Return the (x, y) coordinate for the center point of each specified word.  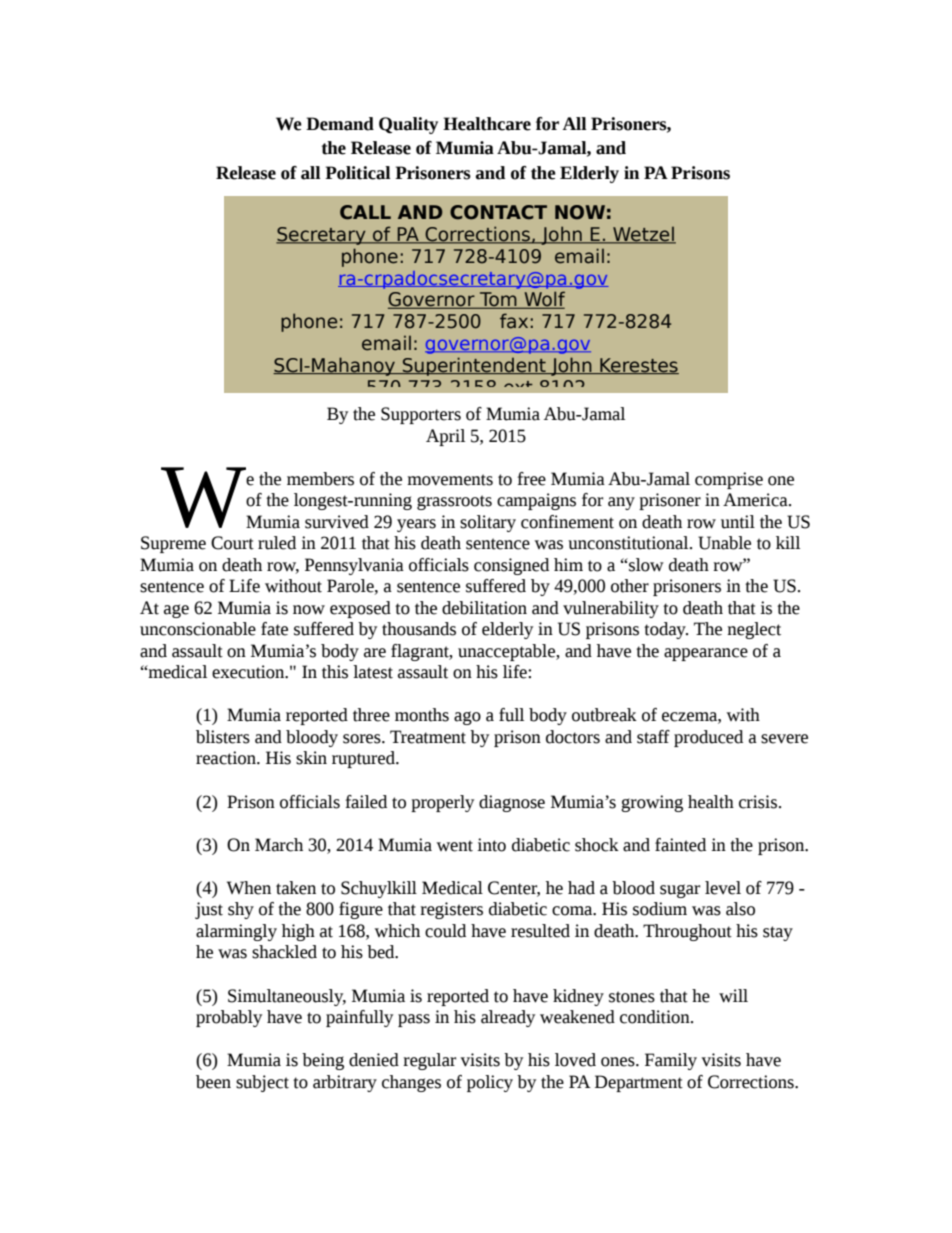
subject (262, 1083)
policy (490, 1083)
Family (671, 1061)
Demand (340, 124)
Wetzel (643, 235)
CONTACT (498, 212)
